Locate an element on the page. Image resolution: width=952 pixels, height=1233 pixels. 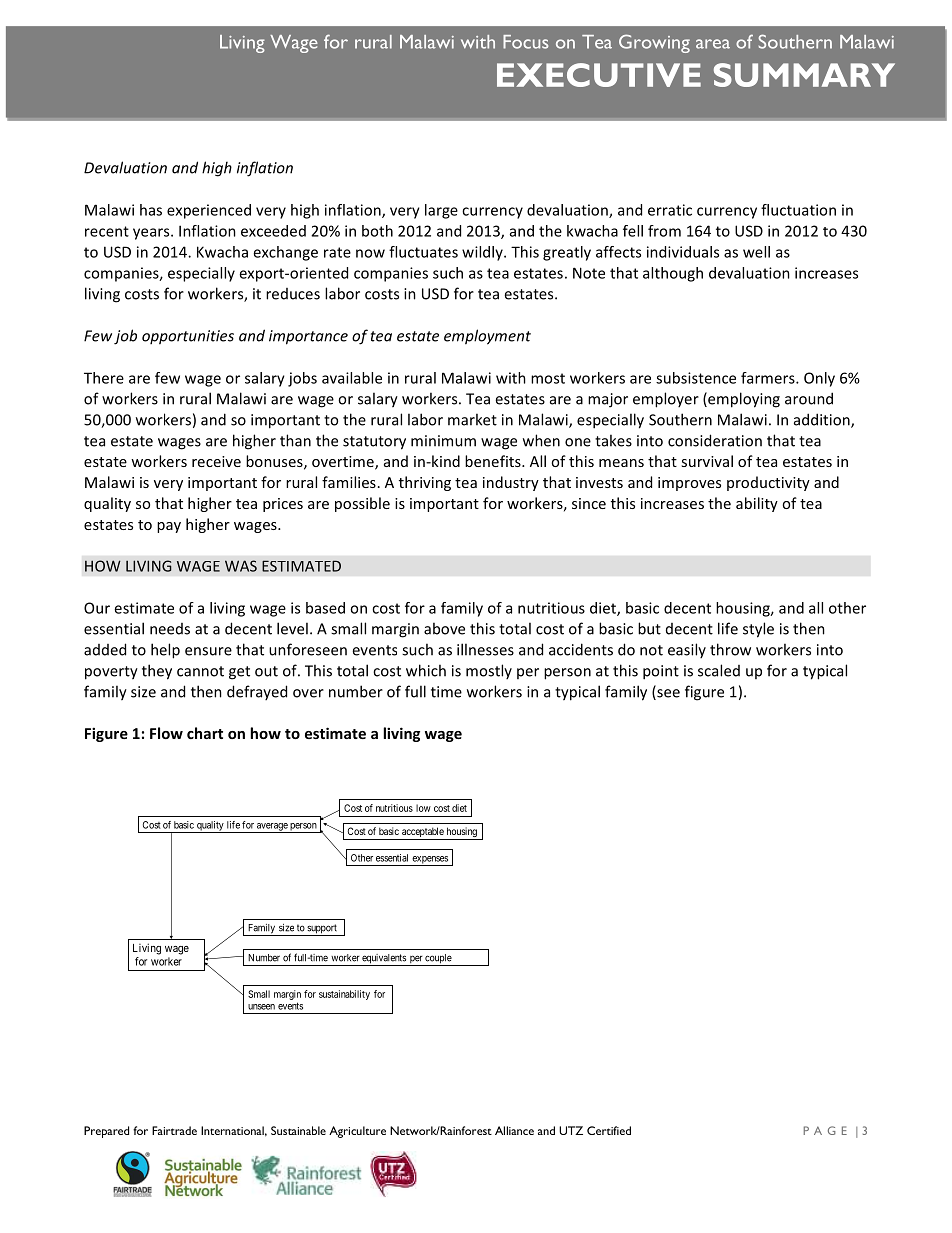
Alliance is located at coordinates (514, 1130).
